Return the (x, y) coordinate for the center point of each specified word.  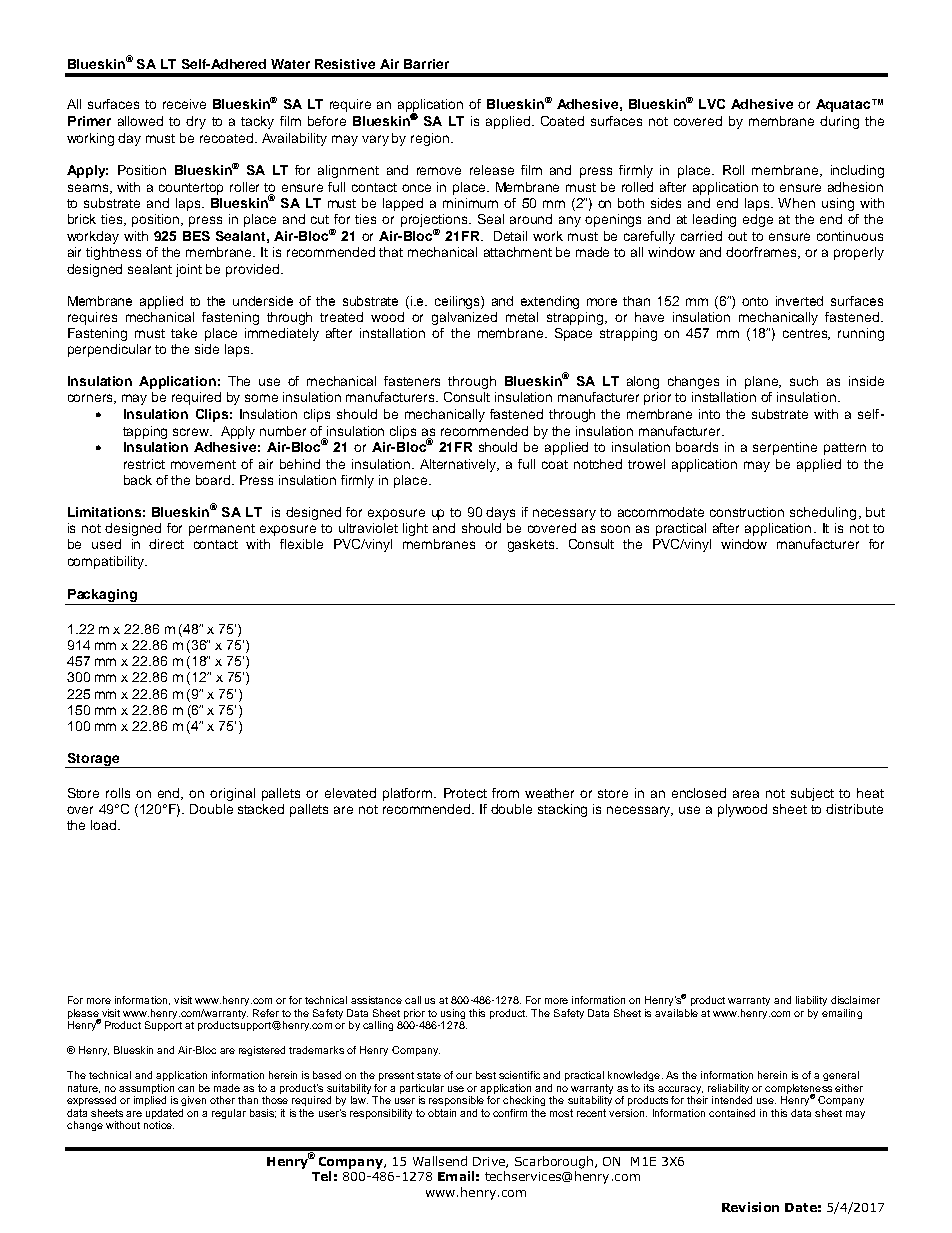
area (746, 794)
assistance (376, 1000)
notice (159, 1125)
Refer (266, 1013)
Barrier (426, 64)
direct (166, 544)
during (839, 122)
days (500, 513)
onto (755, 301)
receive (184, 104)
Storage (93, 760)
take (184, 333)
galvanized (464, 318)
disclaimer (855, 1000)
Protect (465, 793)
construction (747, 512)
